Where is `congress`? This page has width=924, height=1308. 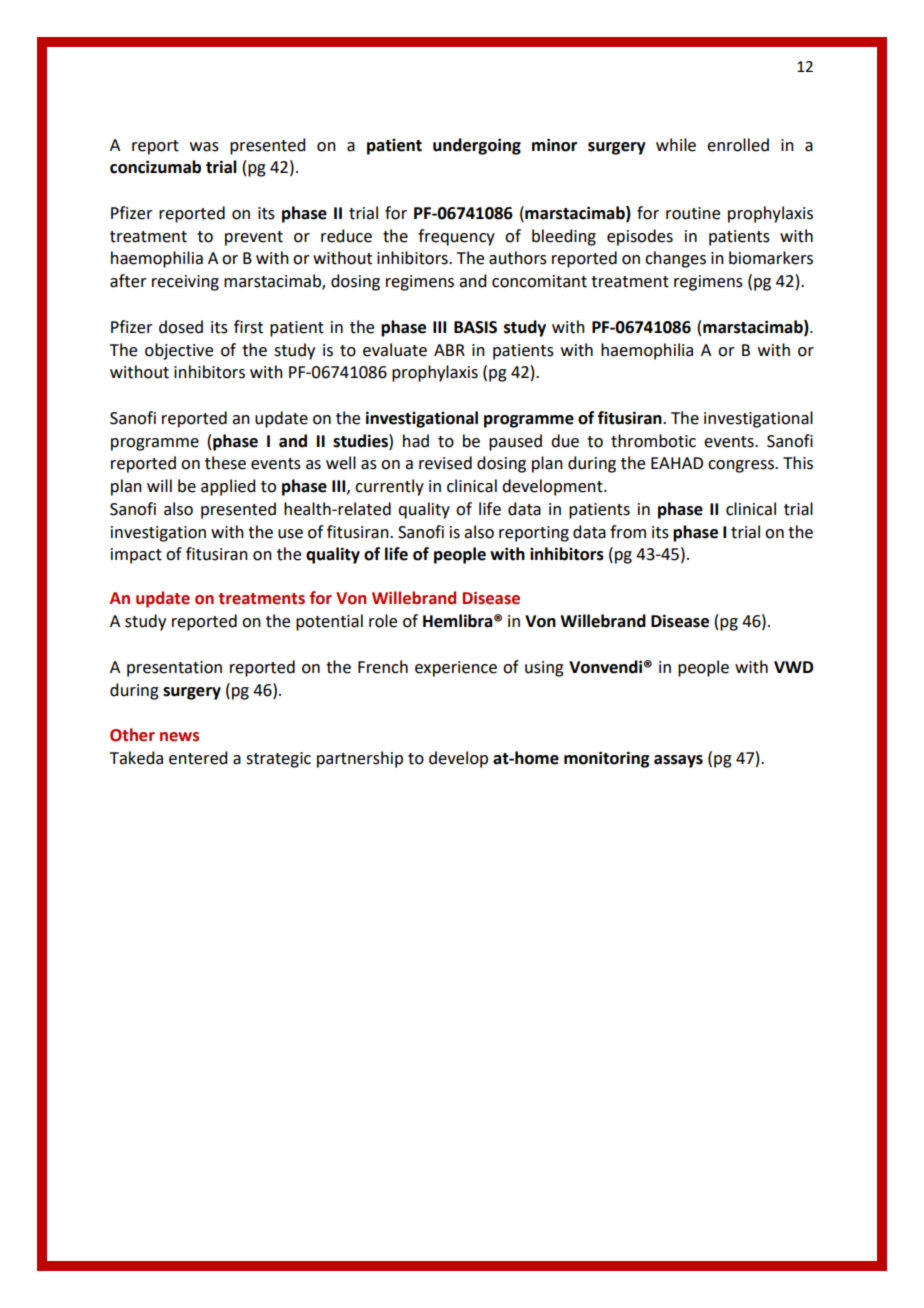
congress is located at coordinates (742, 466).
